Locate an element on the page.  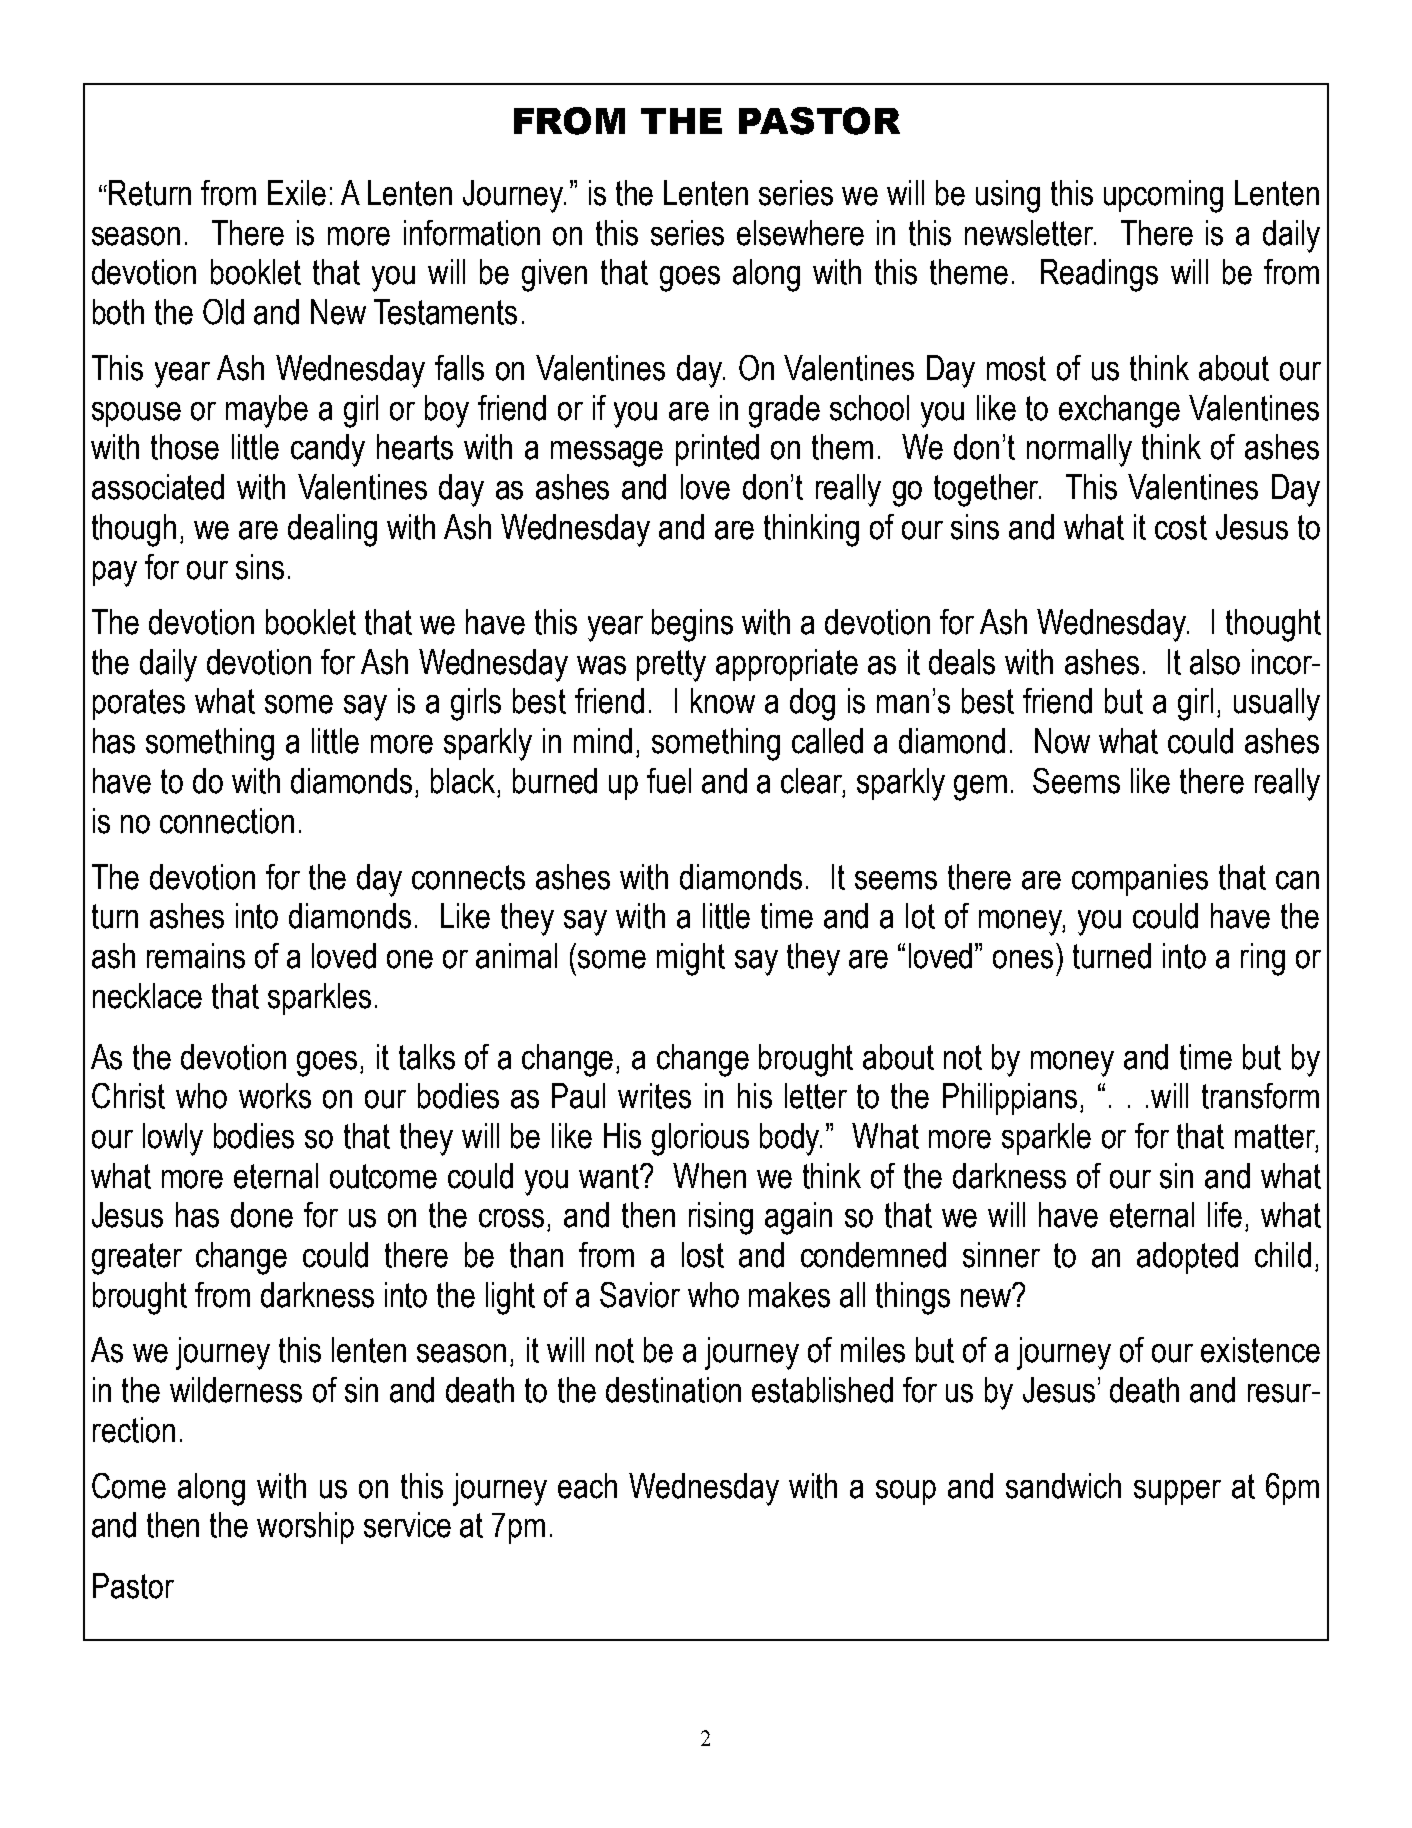
lost is located at coordinates (703, 1255).
